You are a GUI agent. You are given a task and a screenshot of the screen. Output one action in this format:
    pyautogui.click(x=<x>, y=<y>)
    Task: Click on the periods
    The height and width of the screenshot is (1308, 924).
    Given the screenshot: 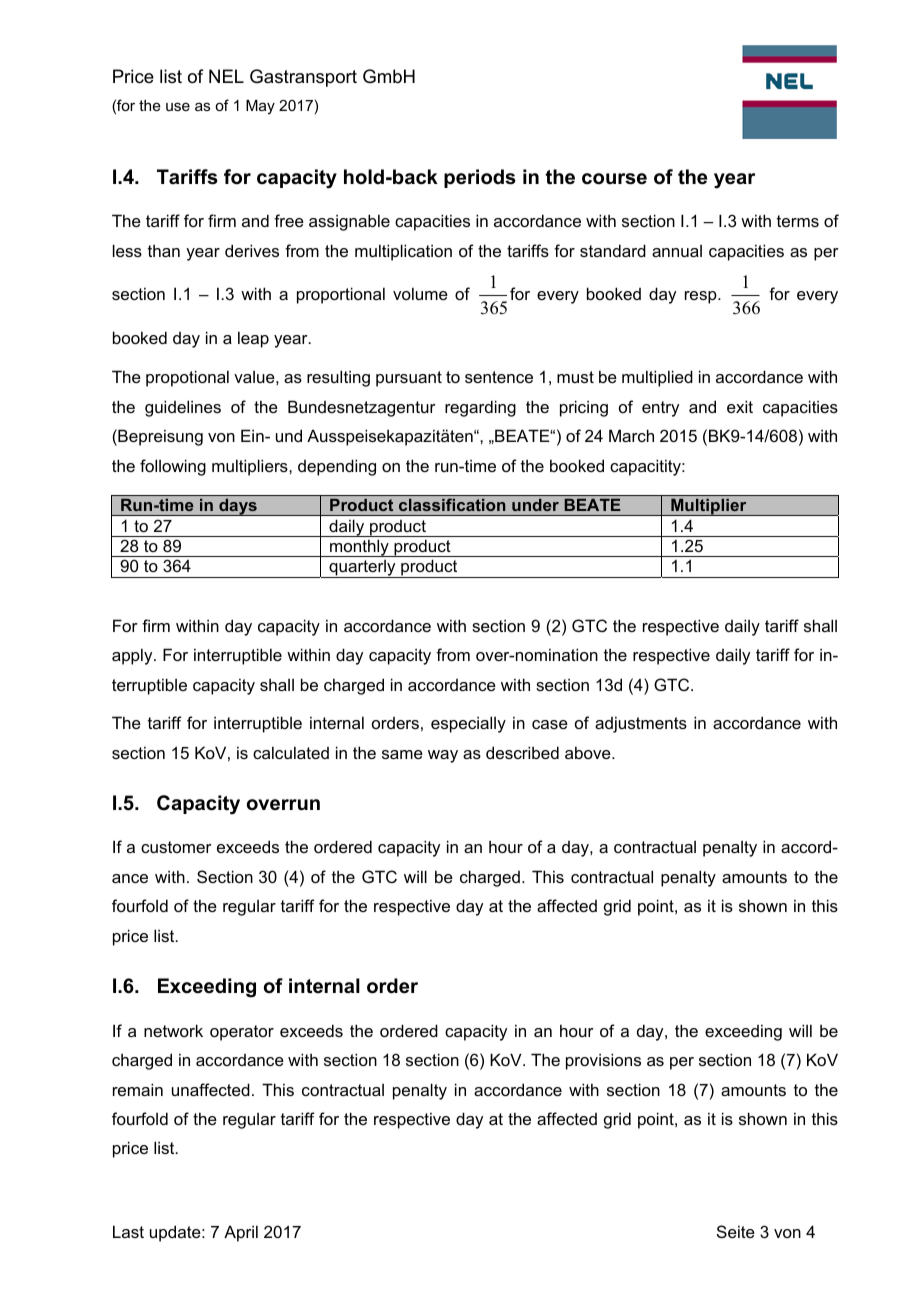 What is the action you would take?
    pyautogui.click(x=480, y=178)
